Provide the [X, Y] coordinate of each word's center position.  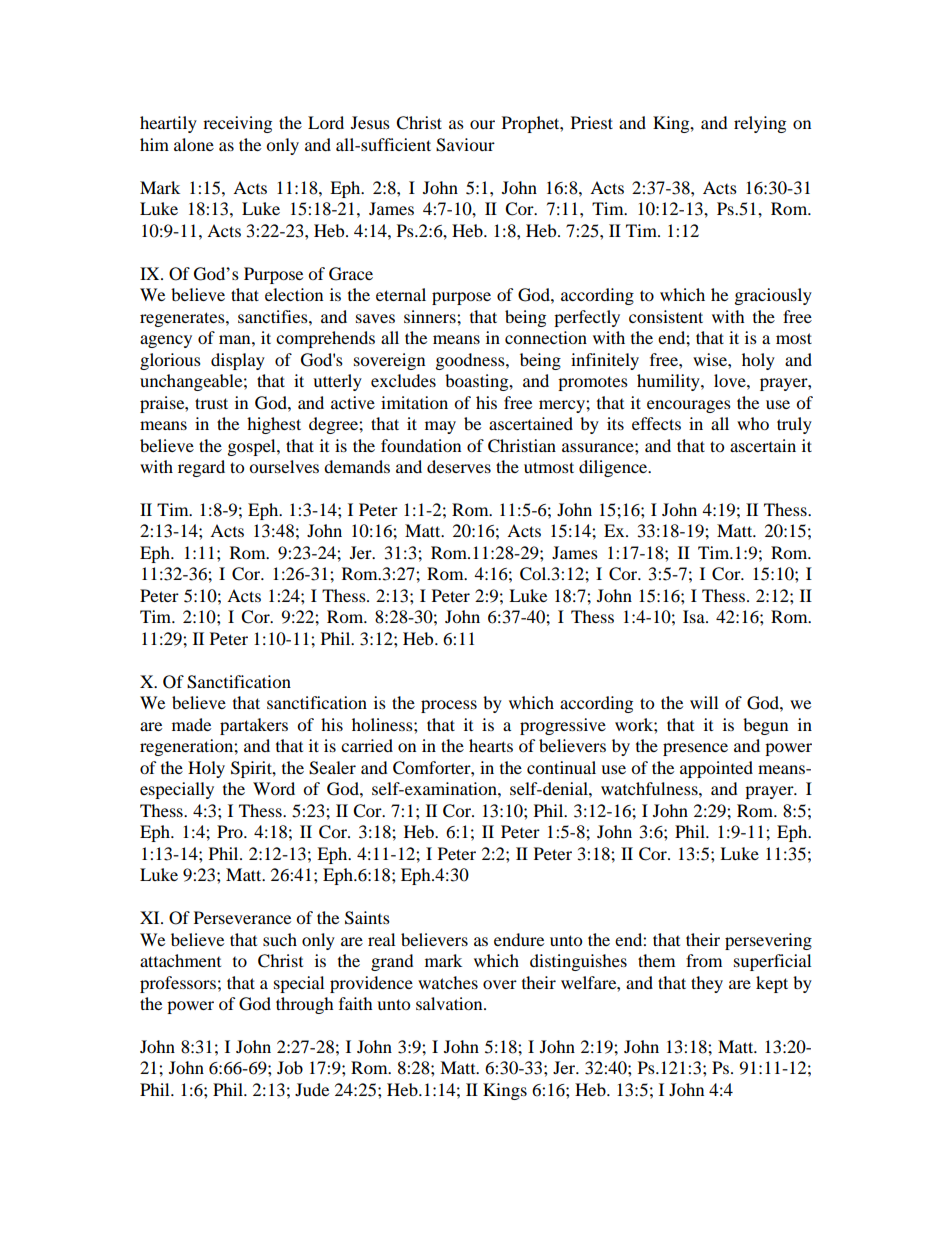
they [707, 984]
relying [760, 124]
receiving [237, 124]
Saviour [465, 145]
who [753, 423]
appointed [716, 769]
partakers [254, 726]
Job [290, 1067]
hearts [491, 745]
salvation [450, 1003]
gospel [253, 447]
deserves [459, 466]
